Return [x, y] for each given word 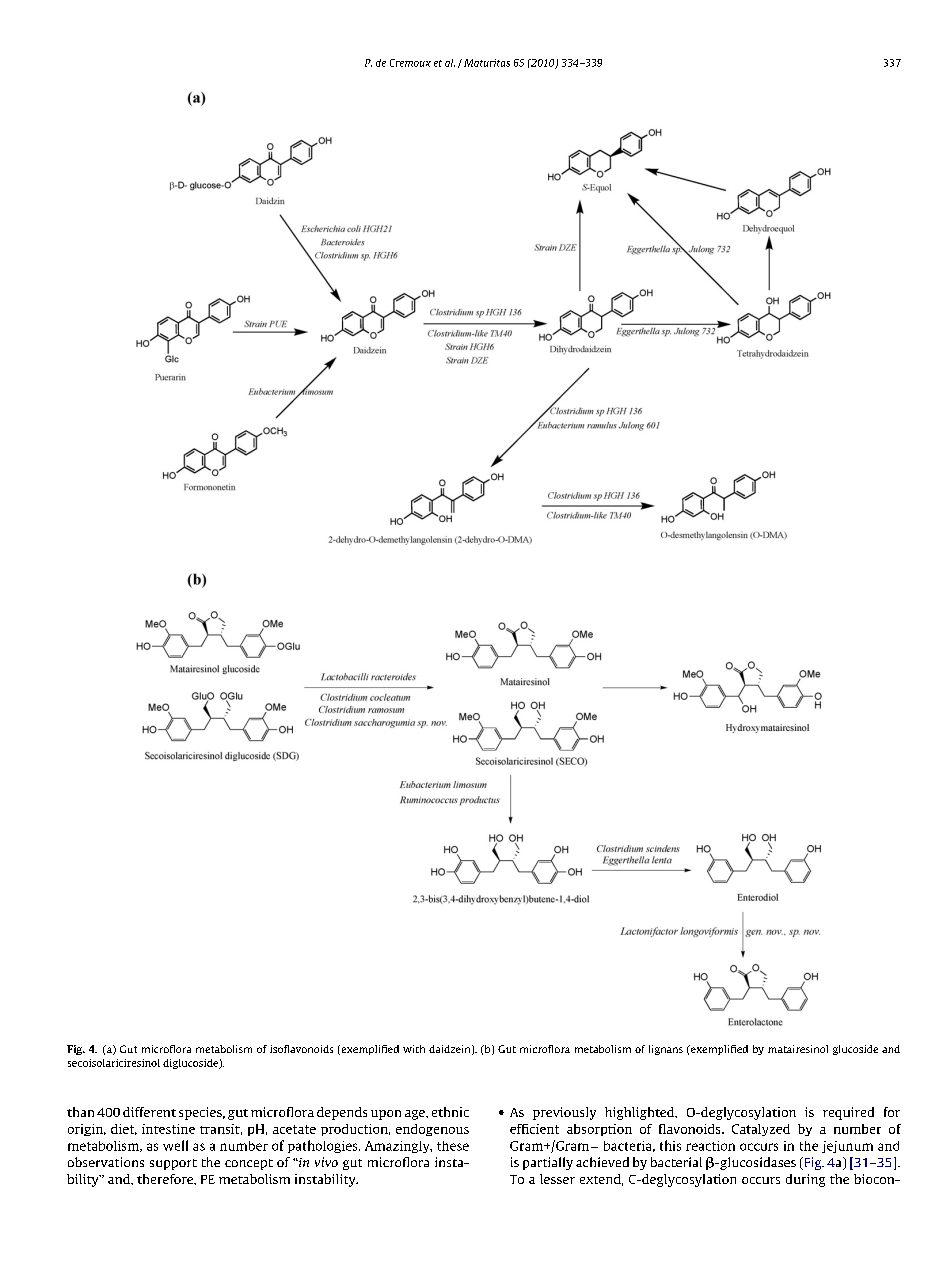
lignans [666, 1050]
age [416, 1115]
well [175, 1145]
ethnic [450, 1112]
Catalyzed [761, 1130]
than [80, 1112]
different [149, 1112]
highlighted [641, 1113]
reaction [710, 1146]
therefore [166, 1179]
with [414, 1049]
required [848, 1113]
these [453, 1146]
